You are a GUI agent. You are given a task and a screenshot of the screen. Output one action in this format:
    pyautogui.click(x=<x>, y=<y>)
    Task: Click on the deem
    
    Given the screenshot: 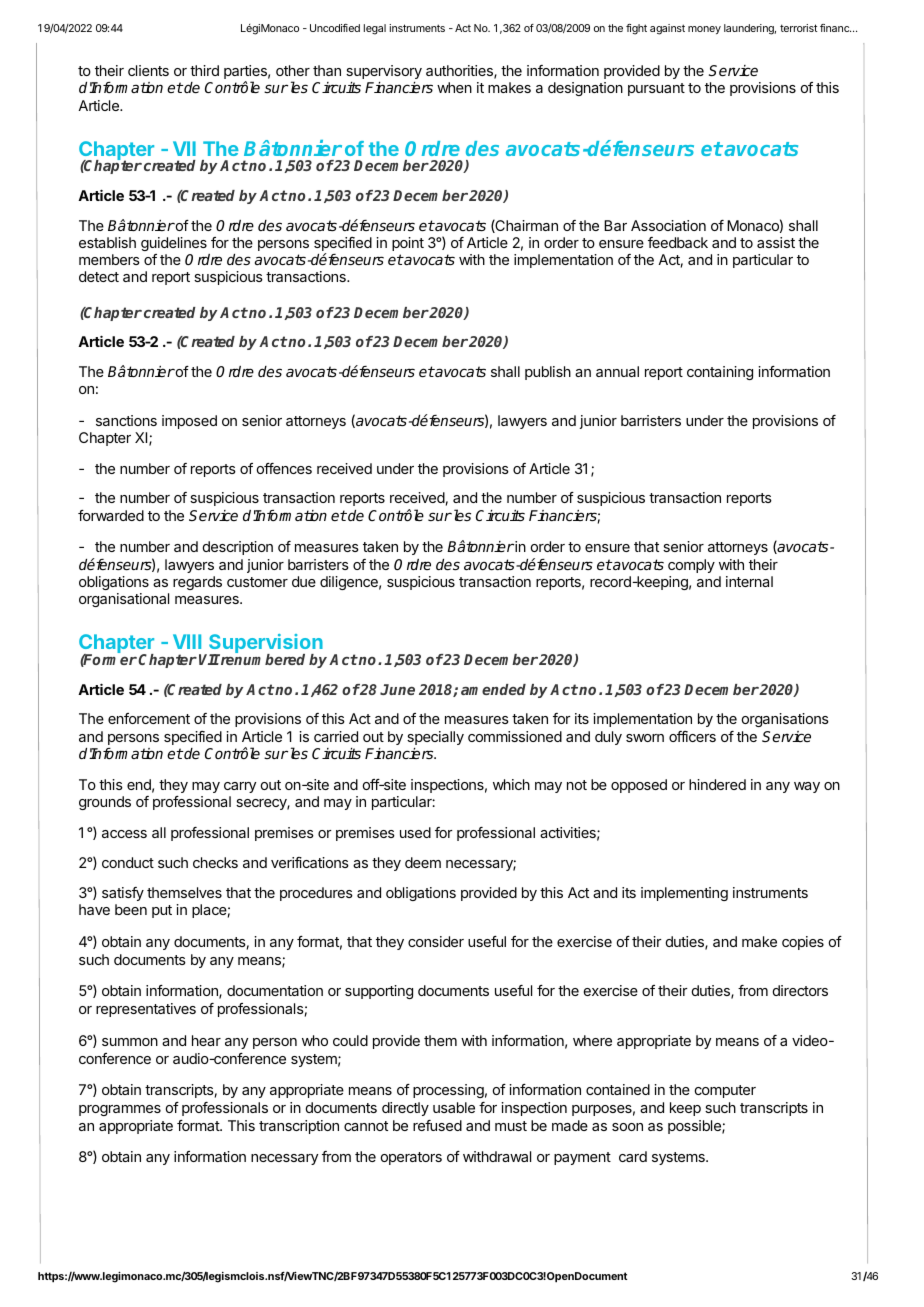 What is the action you would take?
    pyautogui.click(x=423, y=862)
